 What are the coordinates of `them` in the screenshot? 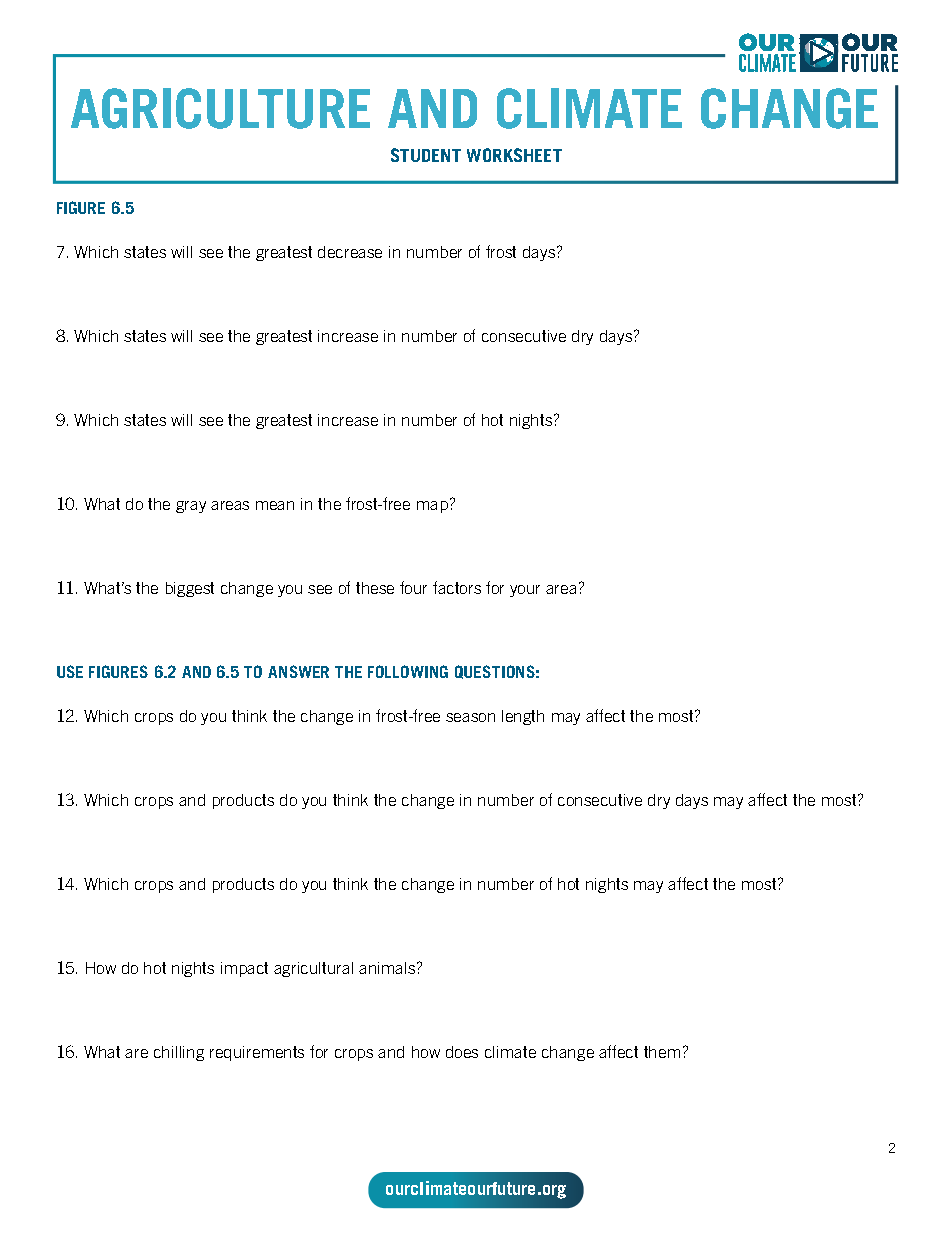 It's located at (662, 1052).
